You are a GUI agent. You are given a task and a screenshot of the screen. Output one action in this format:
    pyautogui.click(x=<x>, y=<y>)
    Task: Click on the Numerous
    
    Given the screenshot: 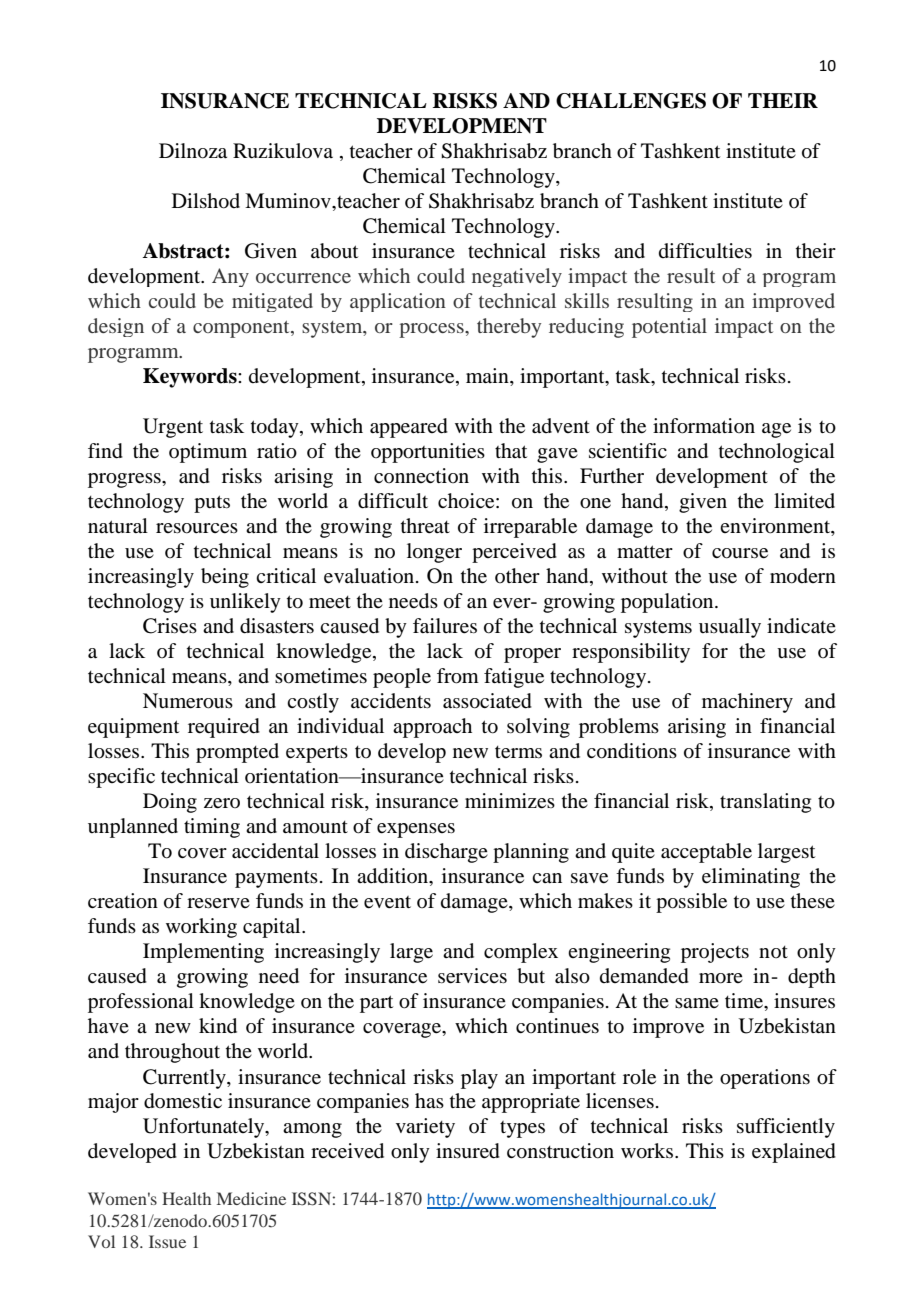 What is the action you would take?
    pyautogui.click(x=188, y=701)
